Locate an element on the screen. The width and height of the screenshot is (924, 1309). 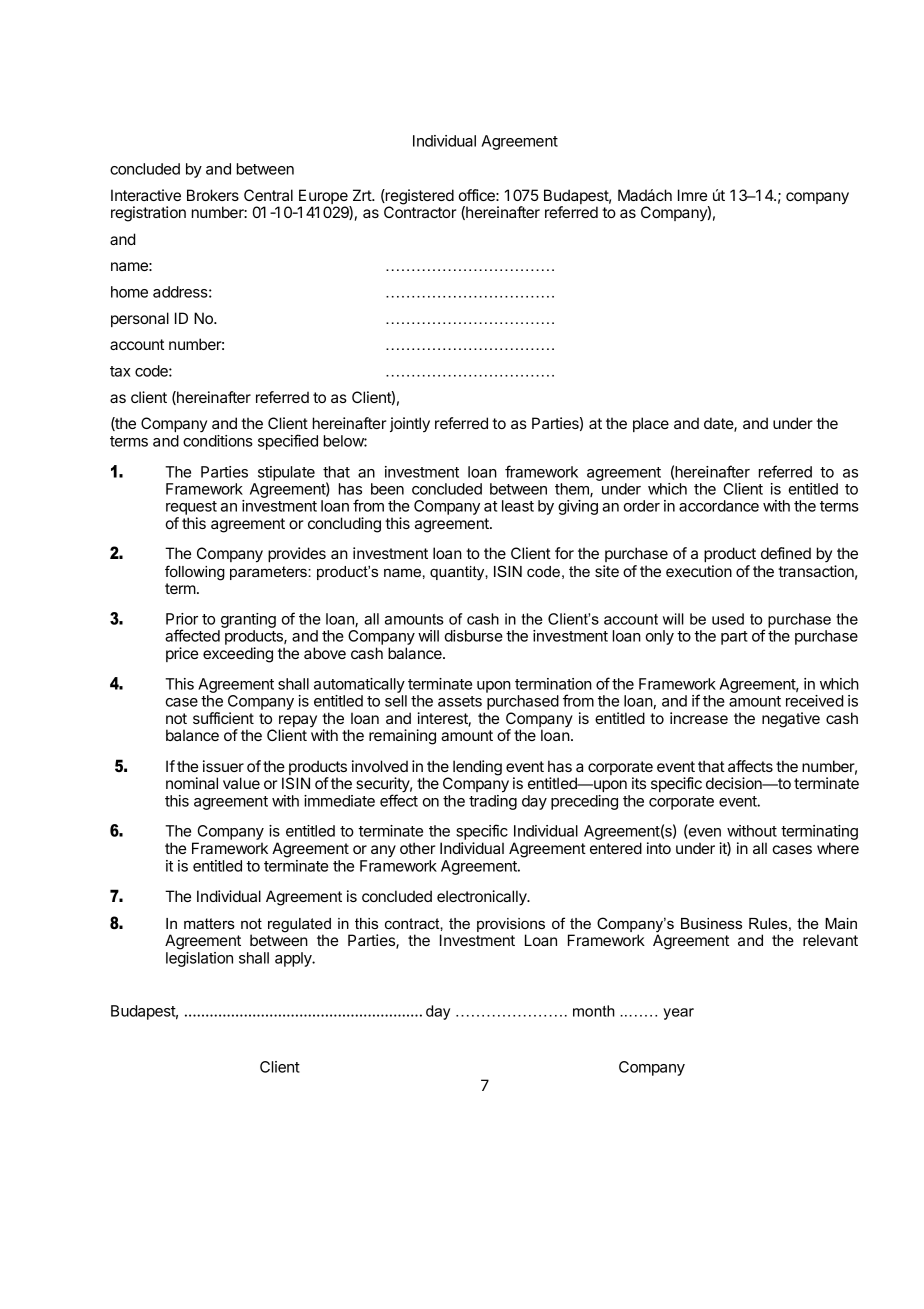
Brokers is located at coordinates (213, 195).
